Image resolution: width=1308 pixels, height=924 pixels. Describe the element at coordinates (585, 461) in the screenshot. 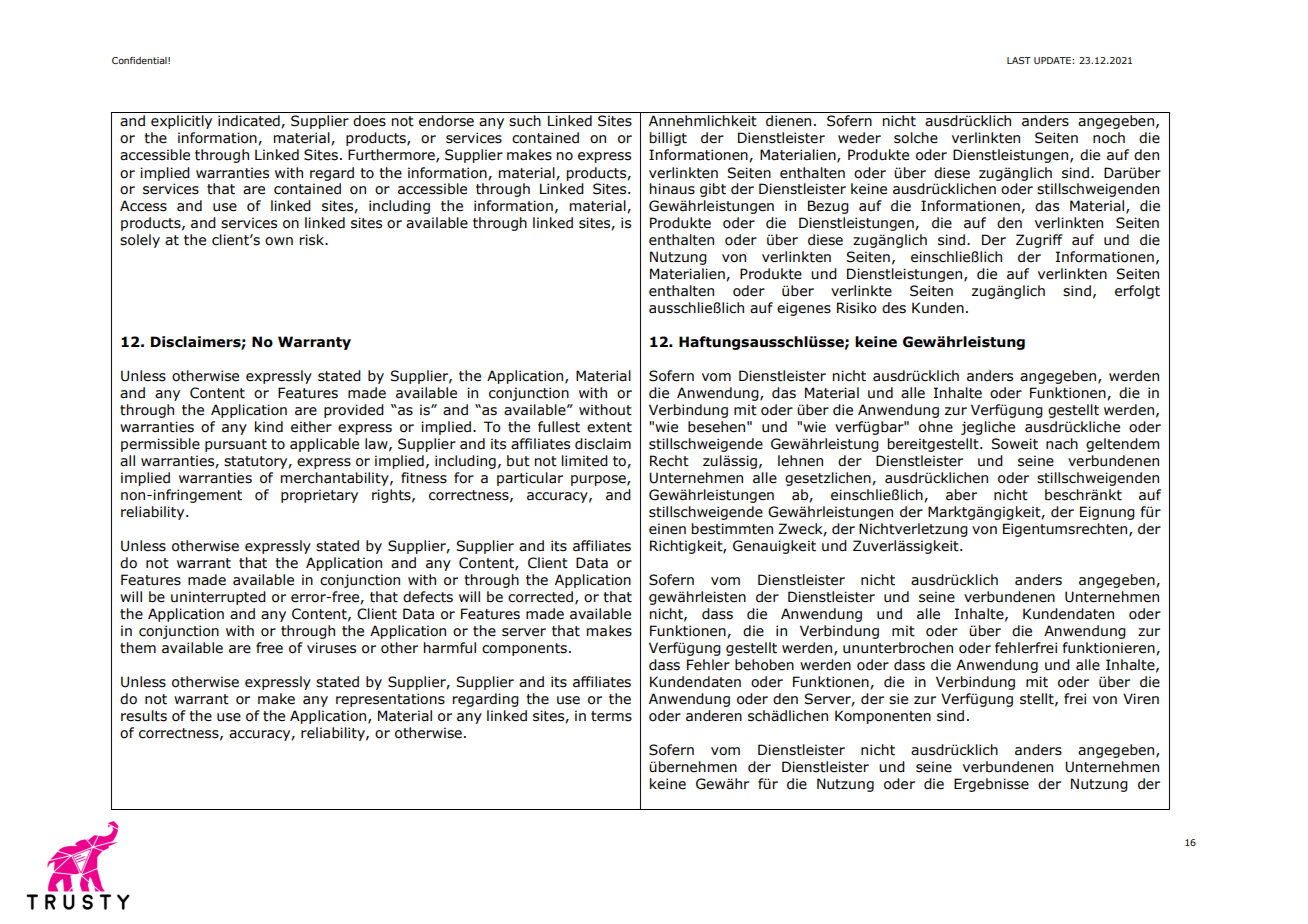

I see `limited` at that location.
